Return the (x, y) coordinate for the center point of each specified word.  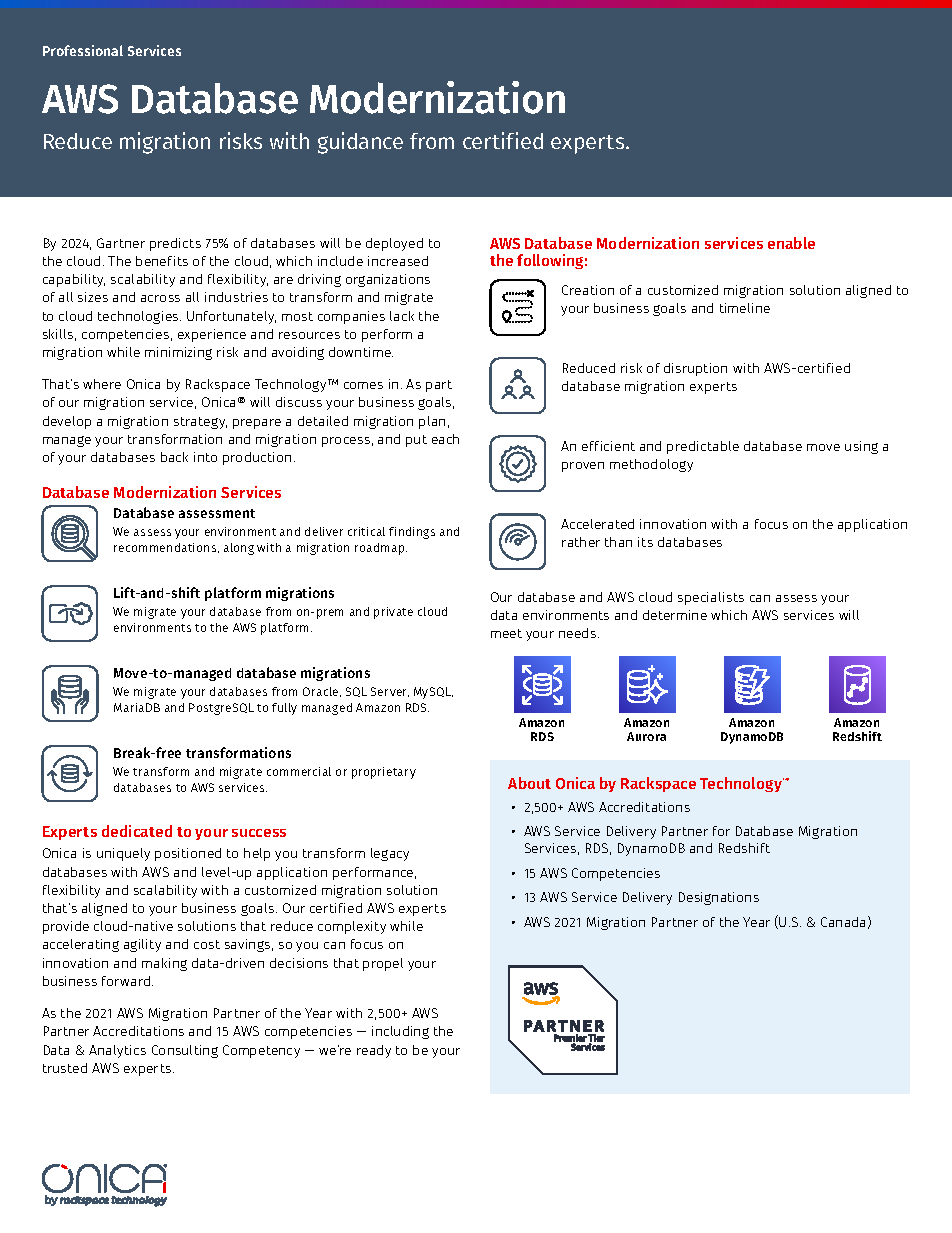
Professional (83, 50)
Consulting (185, 1051)
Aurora (646, 736)
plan (432, 422)
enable (791, 243)
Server (390, 692)
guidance (360, 143)
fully (284, 709)
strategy (200, 423)
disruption (695, 369)
